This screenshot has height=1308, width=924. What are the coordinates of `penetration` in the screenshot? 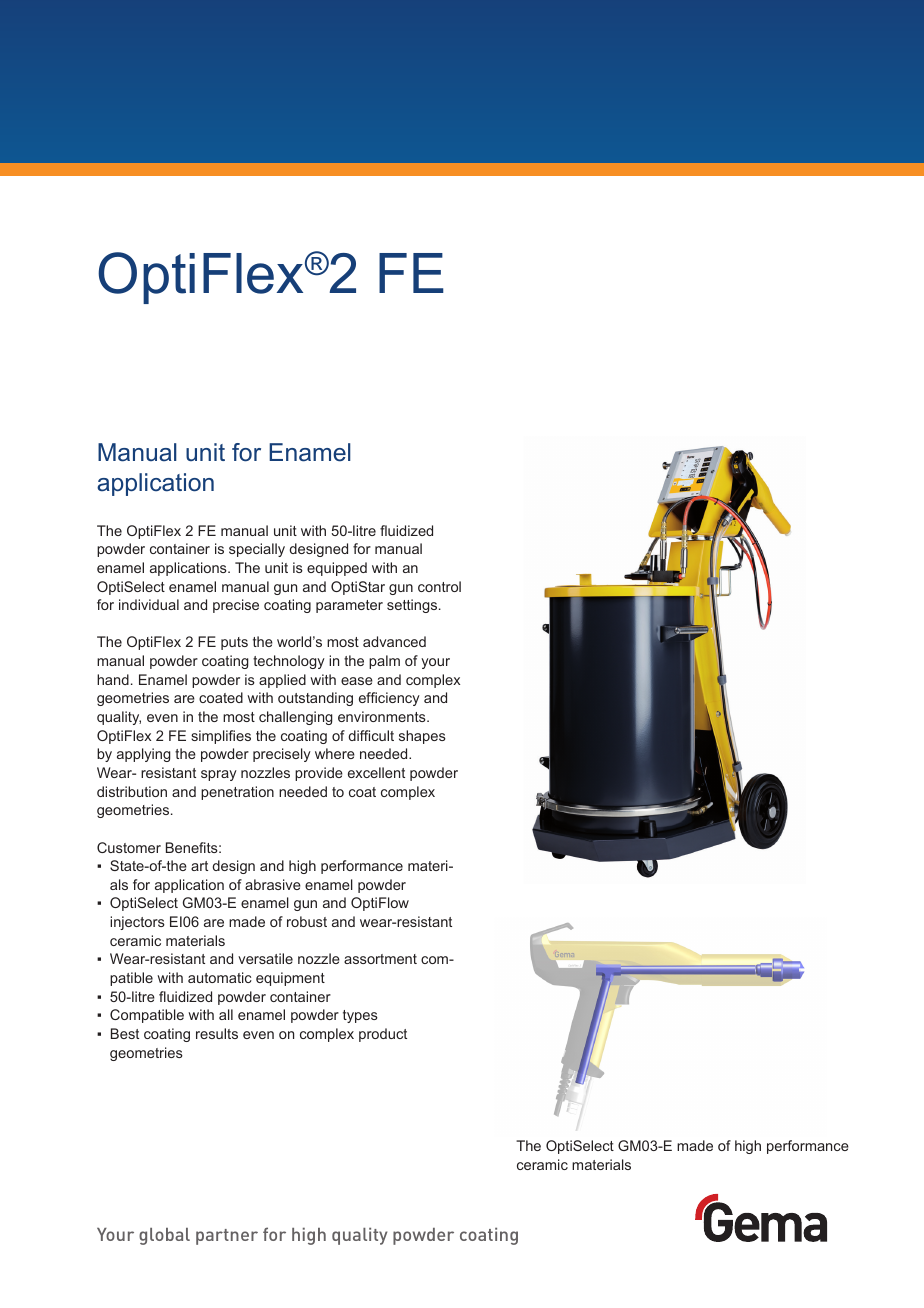 It's located at (237, 793).
